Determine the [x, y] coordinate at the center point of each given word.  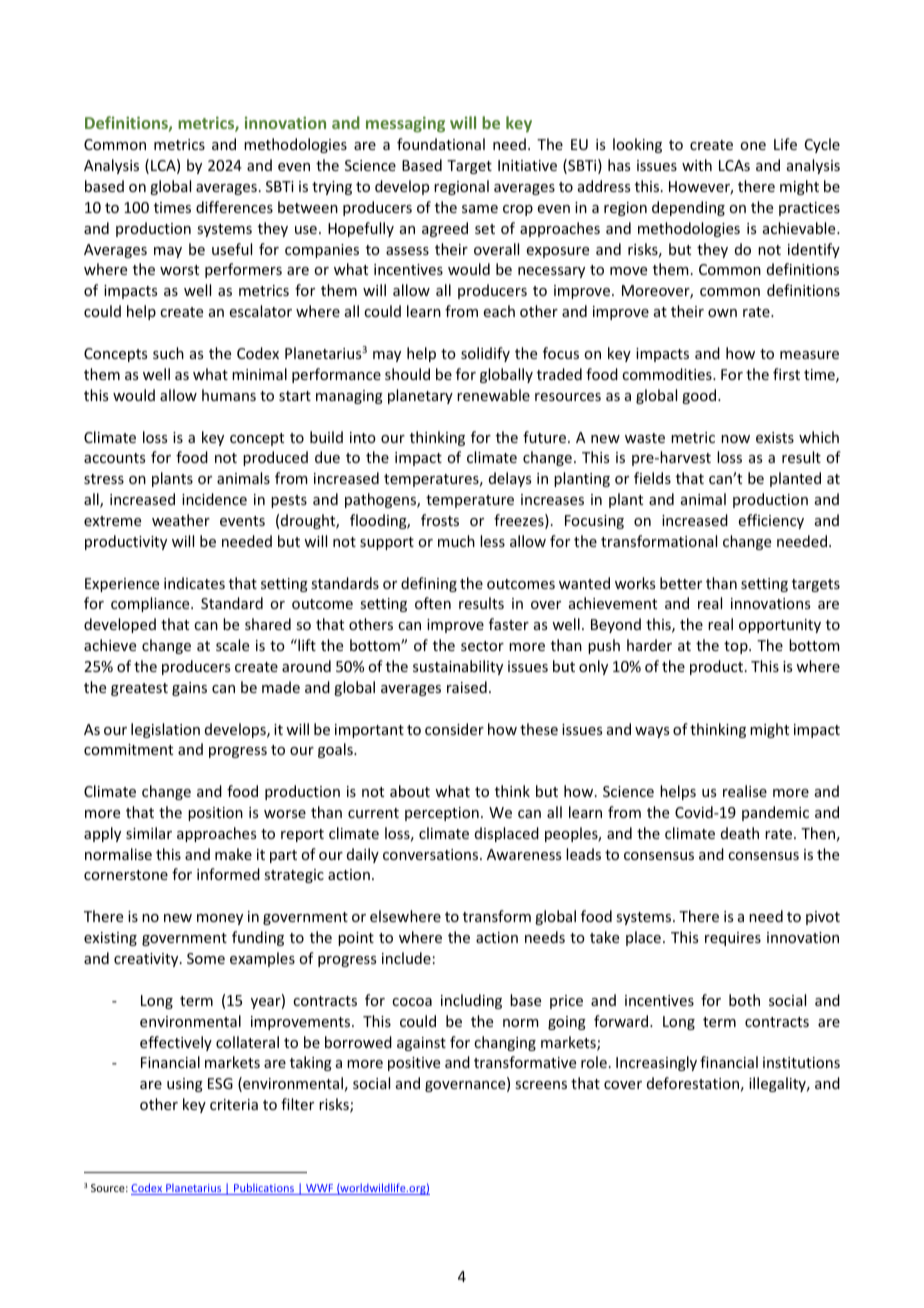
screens [541, 1085]
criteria [234, 1104]
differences [234, 207]
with [697, 165]
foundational [441, 144]
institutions [801, 1062]
